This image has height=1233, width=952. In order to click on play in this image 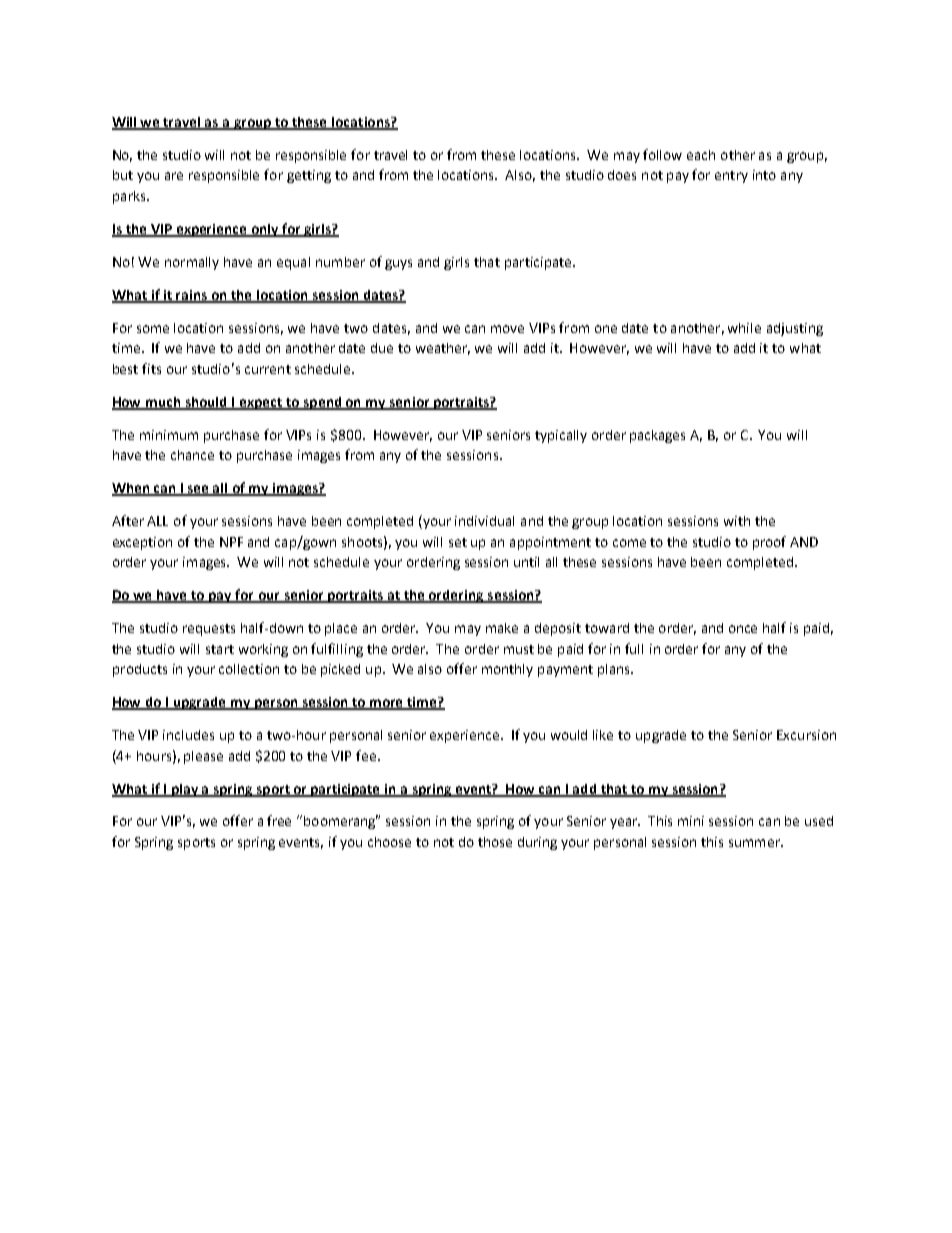, I will do `click(185, 790)`.
